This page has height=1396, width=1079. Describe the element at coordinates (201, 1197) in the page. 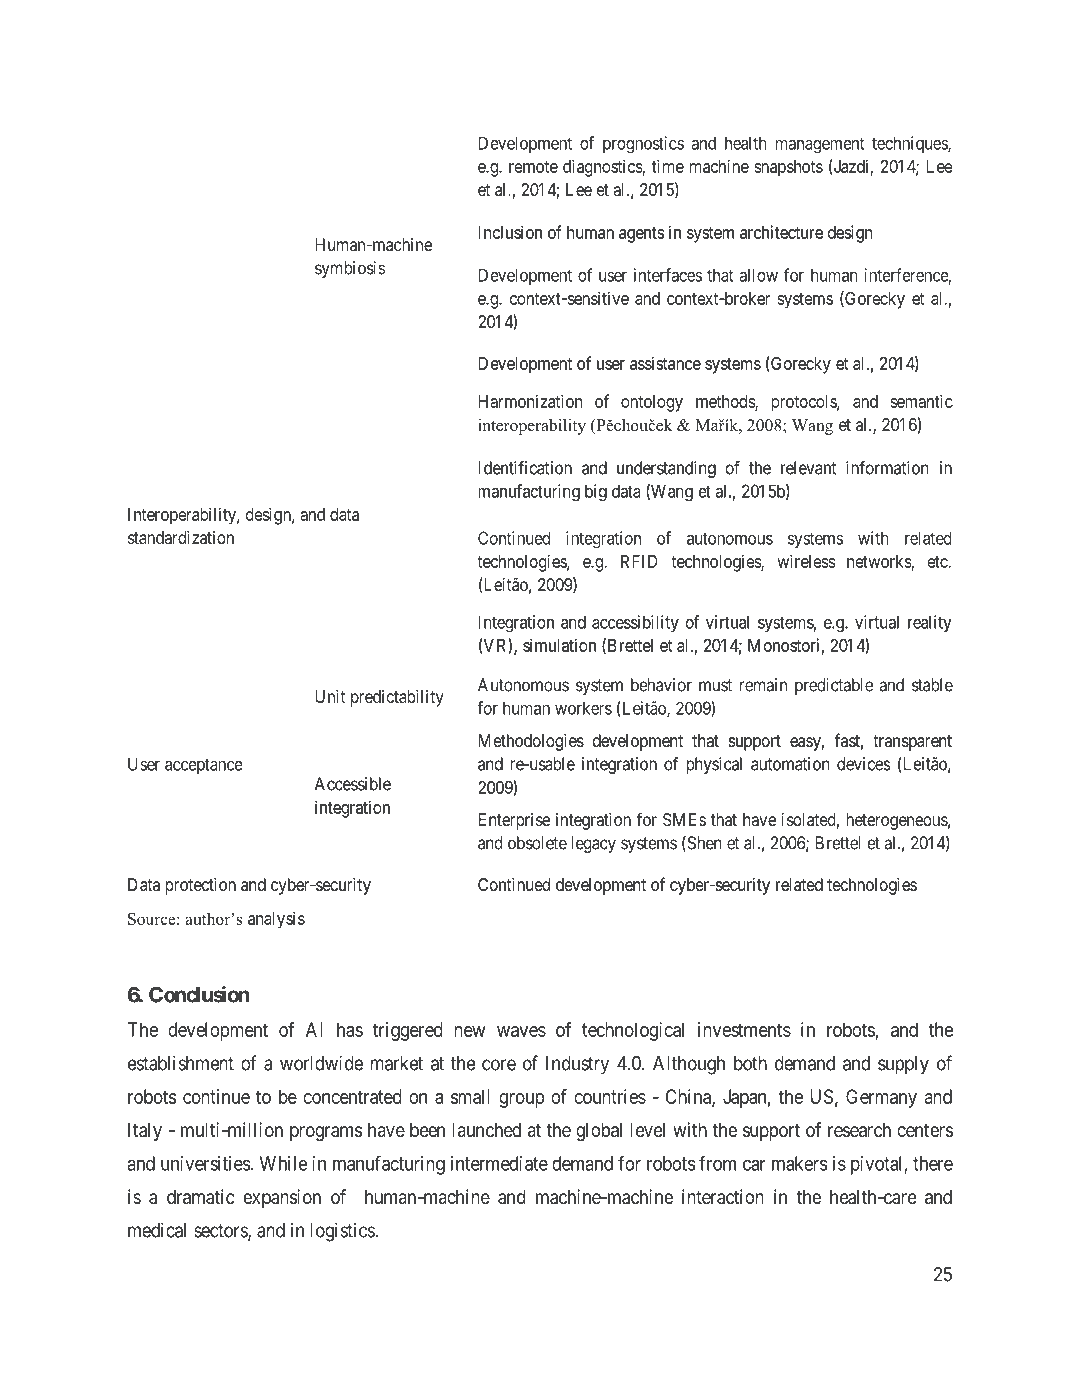

I see `dramatic` at that location.
